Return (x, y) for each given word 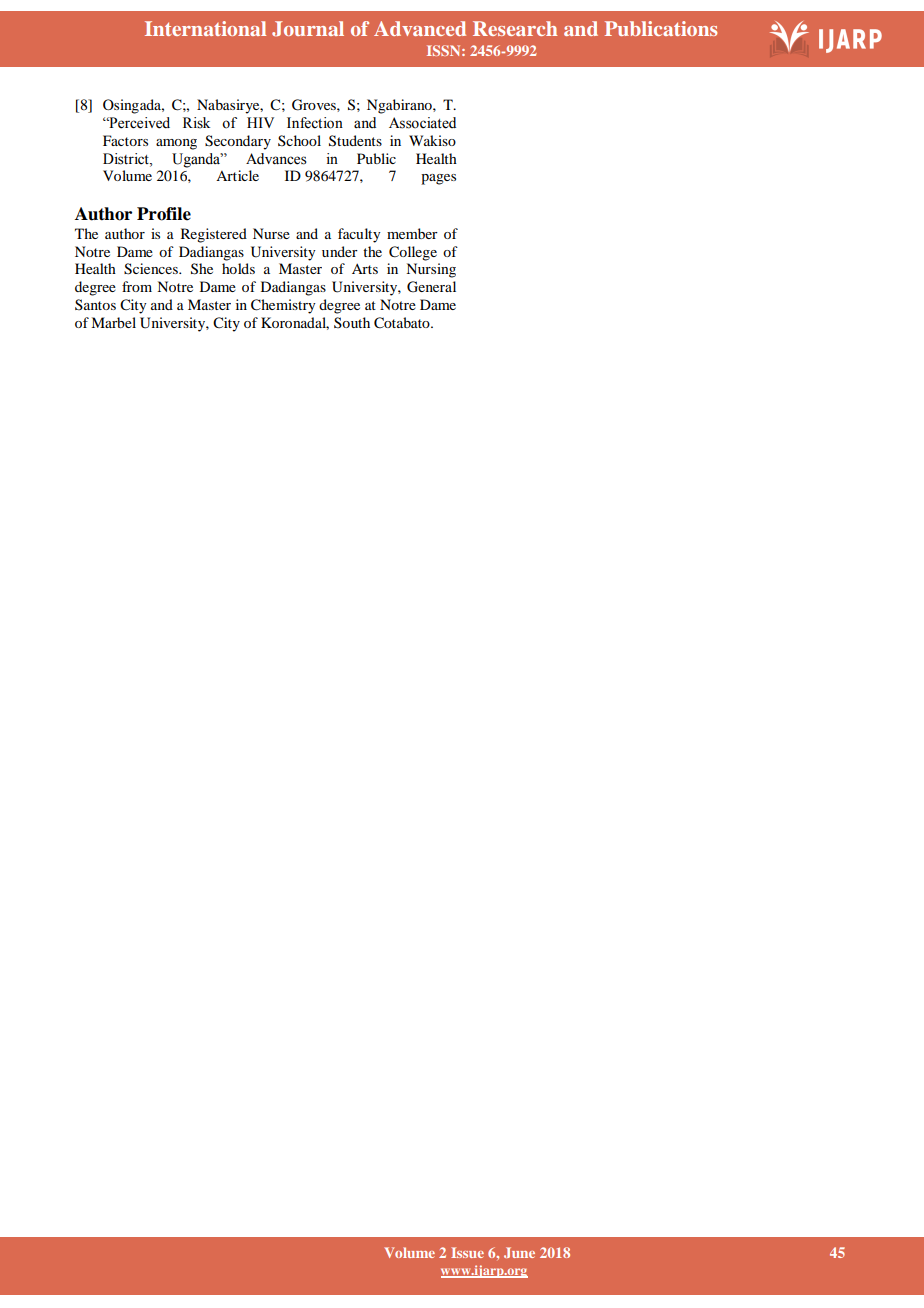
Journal (308, 29)
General (431, 287)
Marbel (113, 322)
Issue (467, 1252)
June (519, 1252)
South (352, 322)
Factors (125, 140)
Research (515, 28)
